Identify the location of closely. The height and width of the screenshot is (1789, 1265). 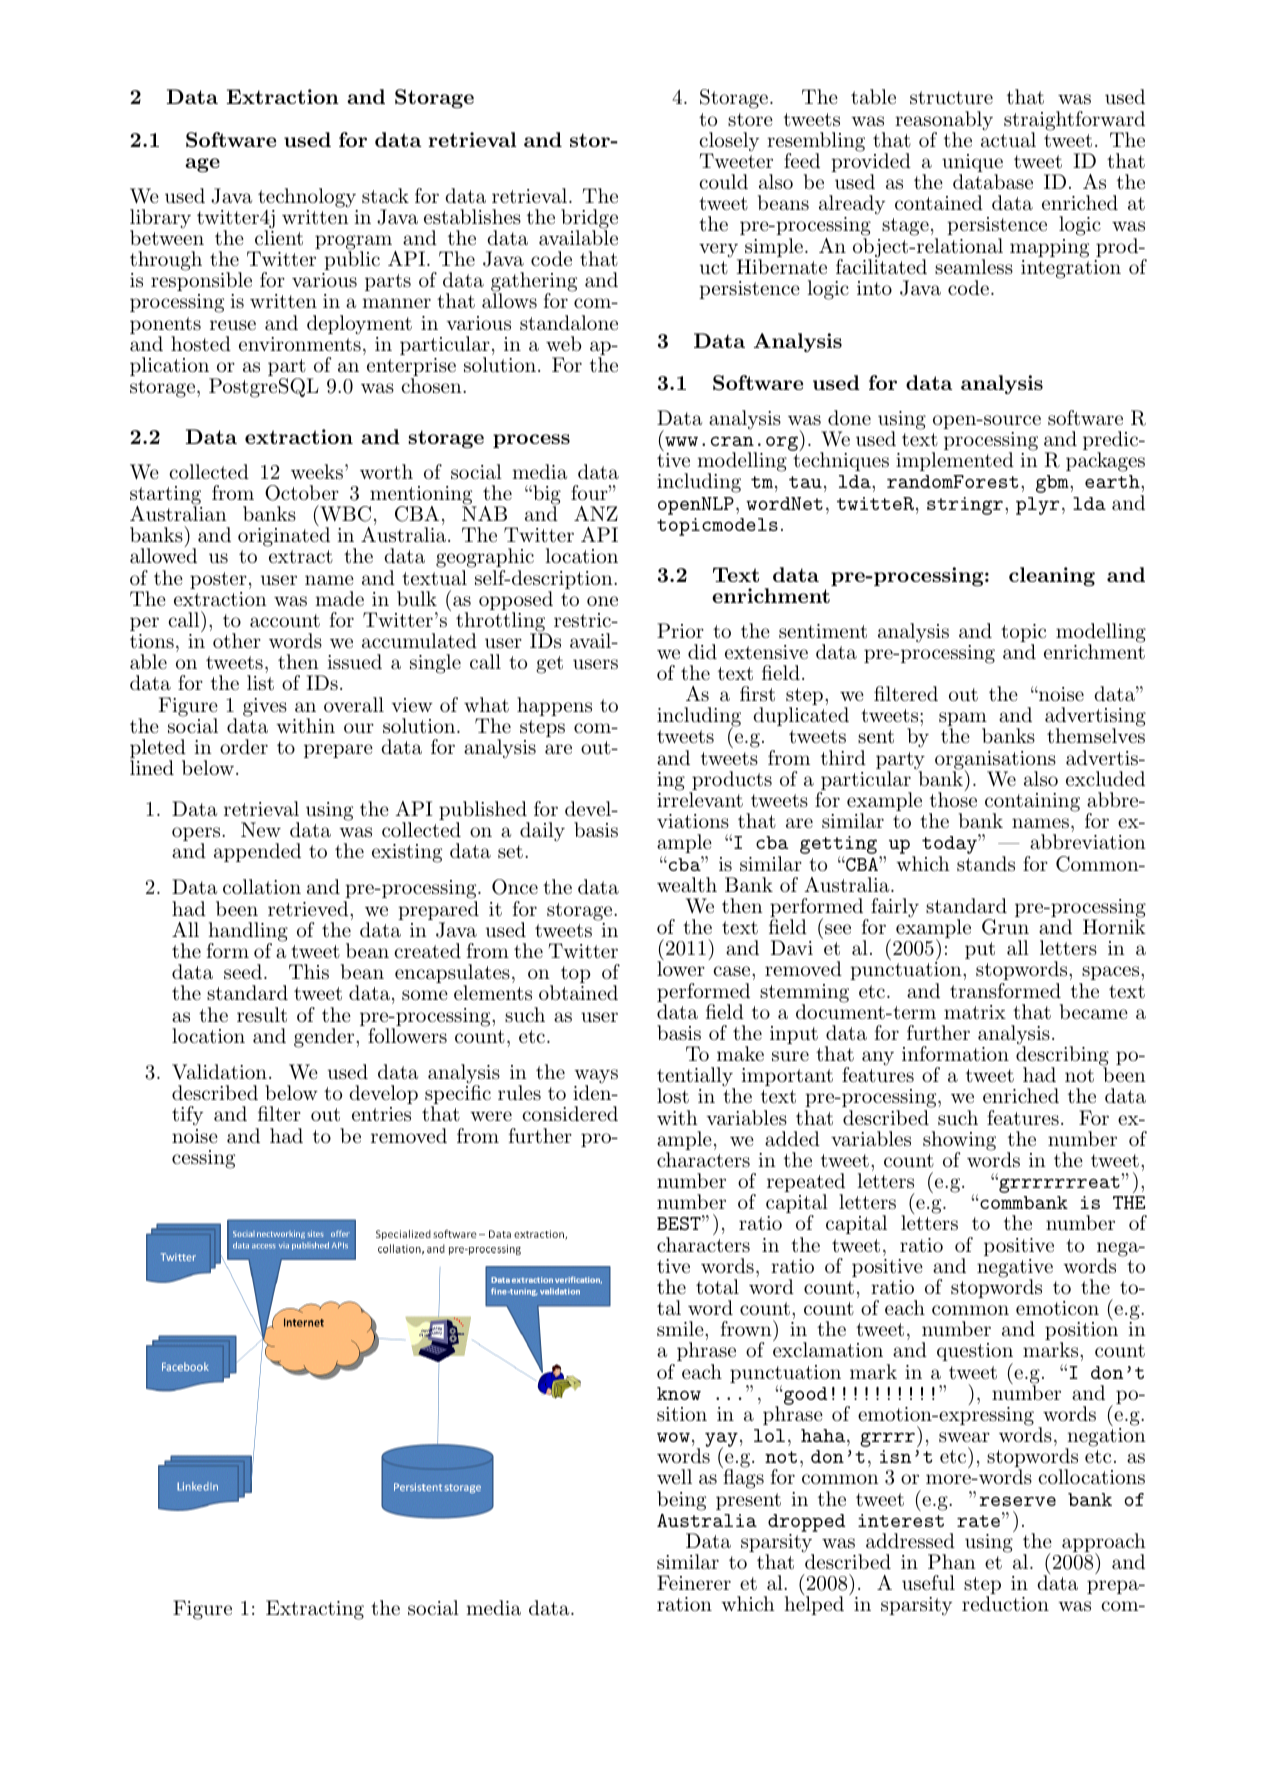
(729, 143).
